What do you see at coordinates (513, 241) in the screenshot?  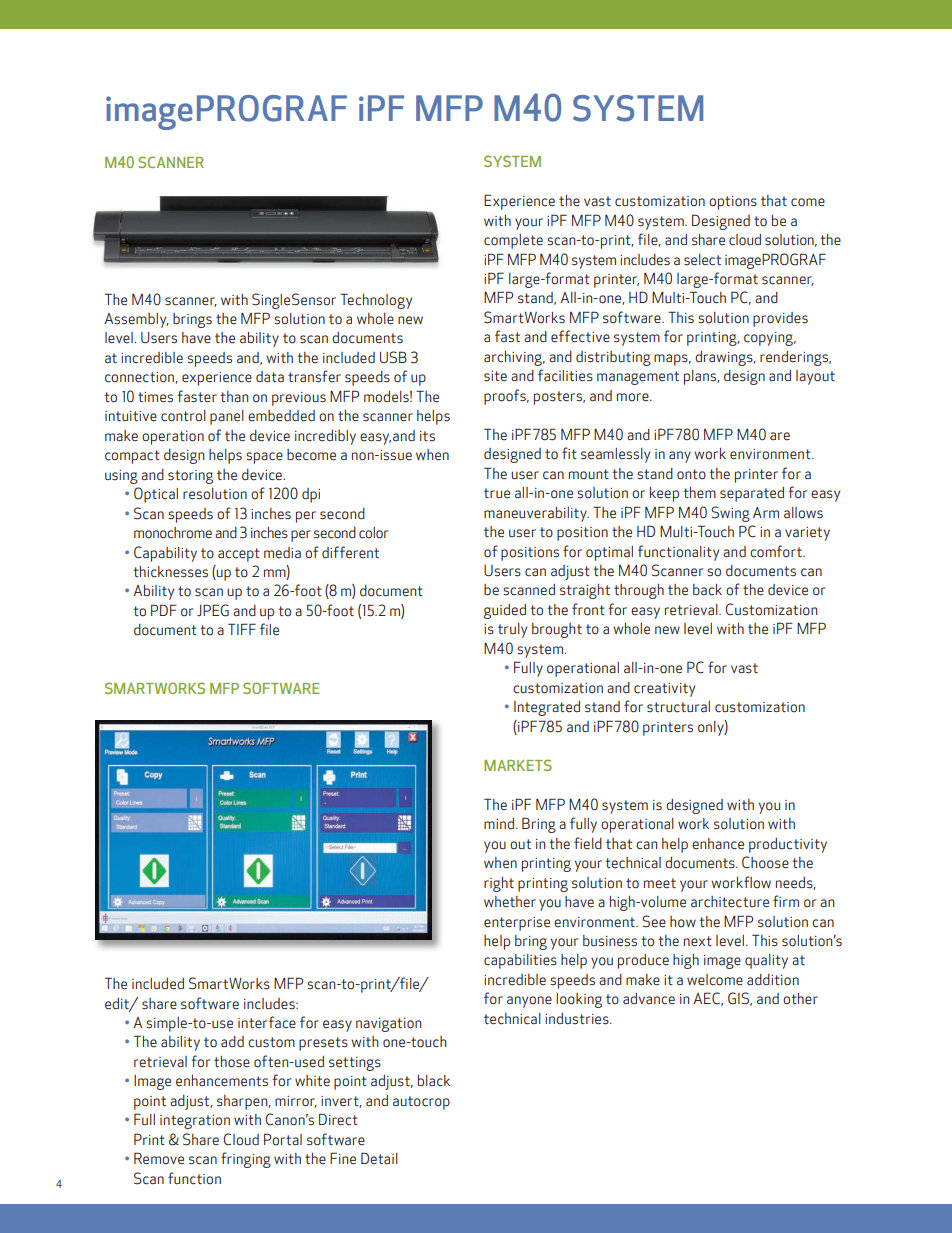 I see `complete` at bounding box center [513, 241].
